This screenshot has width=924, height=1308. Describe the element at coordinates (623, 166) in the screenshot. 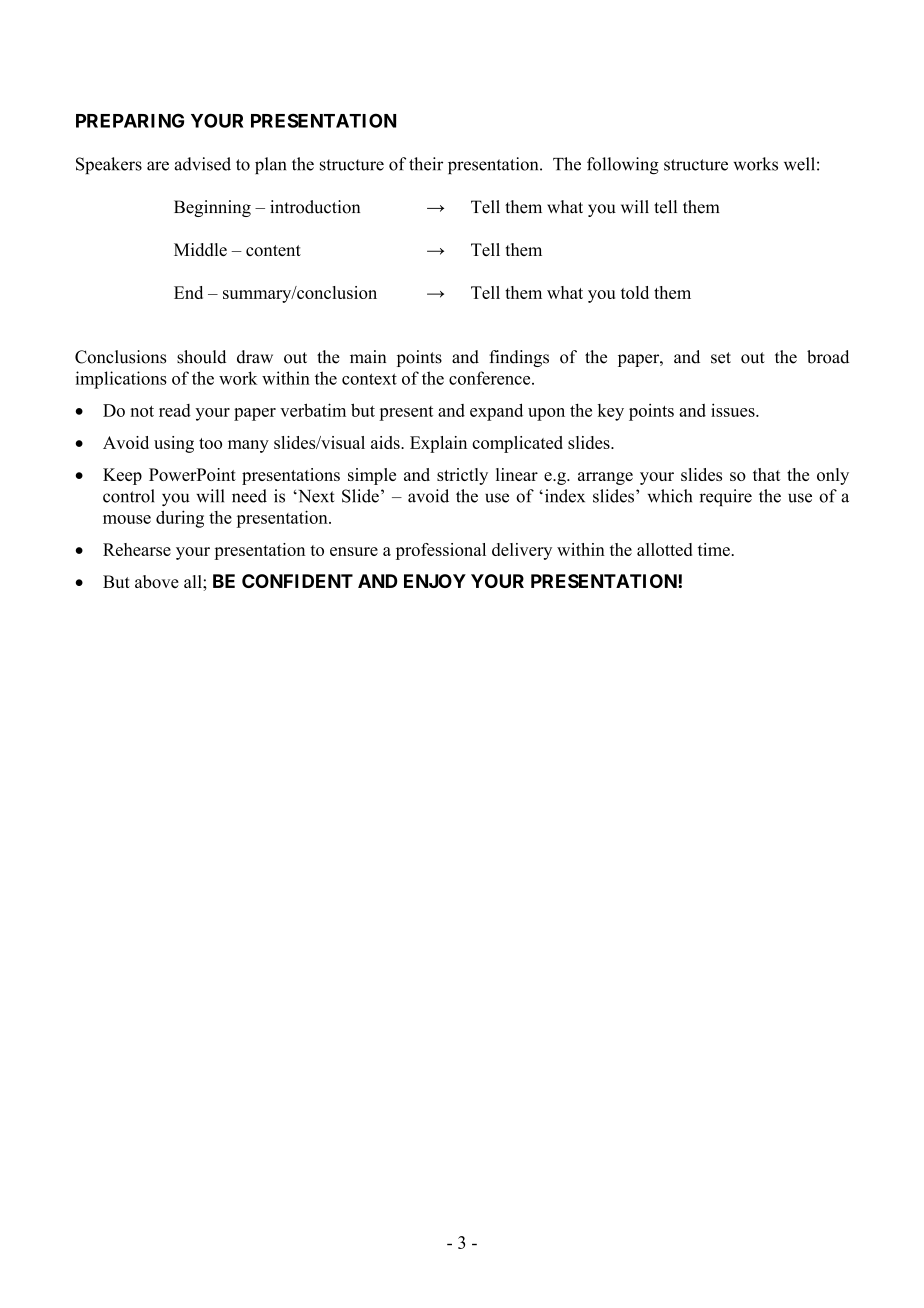

I see `following` at that location.
